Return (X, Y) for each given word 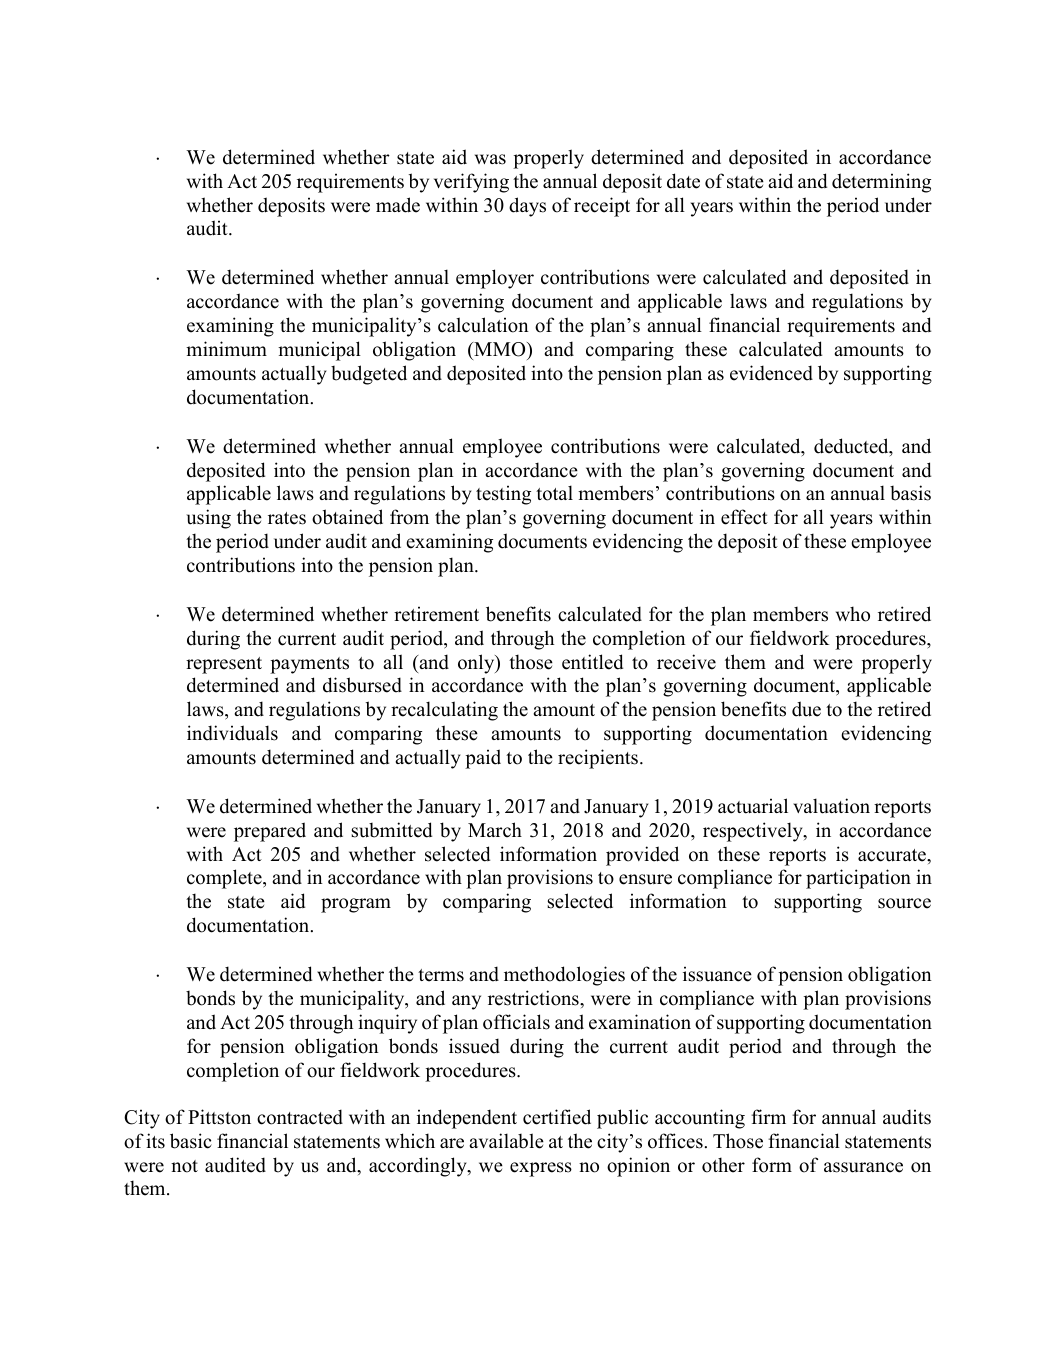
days (527, 207)
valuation (831, 806)
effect (744, 517)
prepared (270, 832)
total (554, 493)
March (495, 830)
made (398, 205)
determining (881, 183)
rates (287, 518)
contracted (300, 1117)
